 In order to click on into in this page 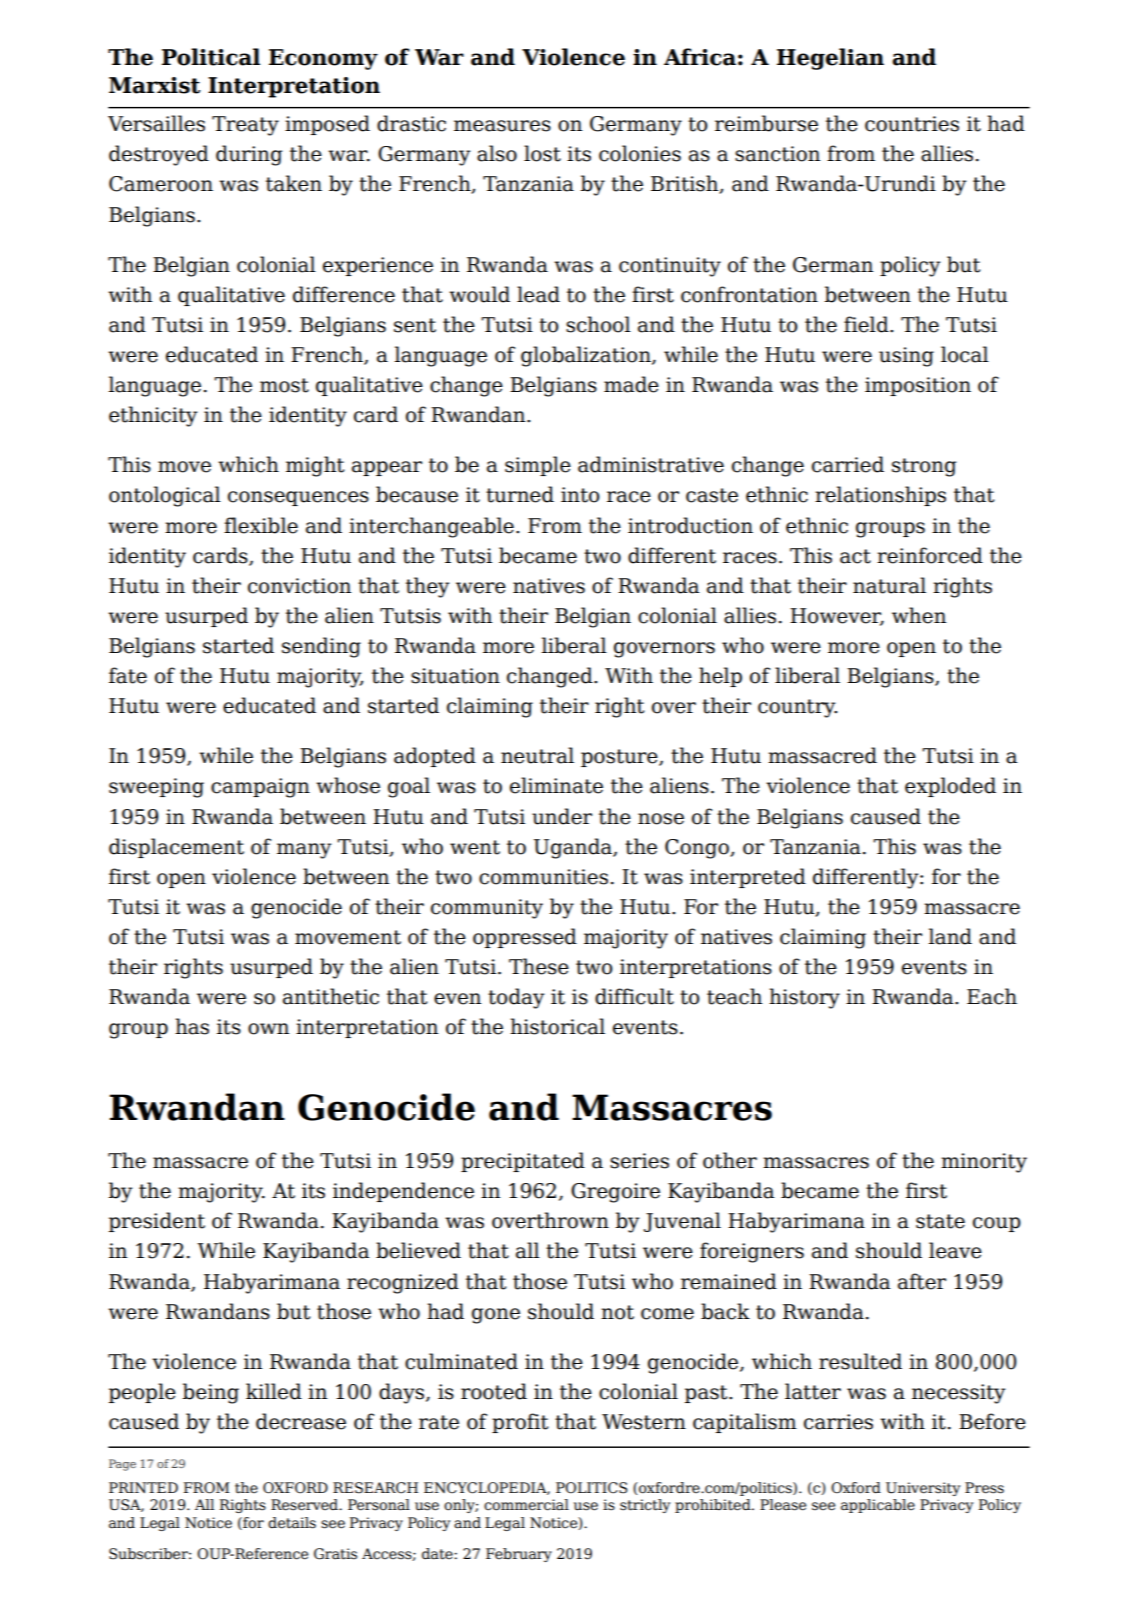, I will do `click(580, 495)`.
